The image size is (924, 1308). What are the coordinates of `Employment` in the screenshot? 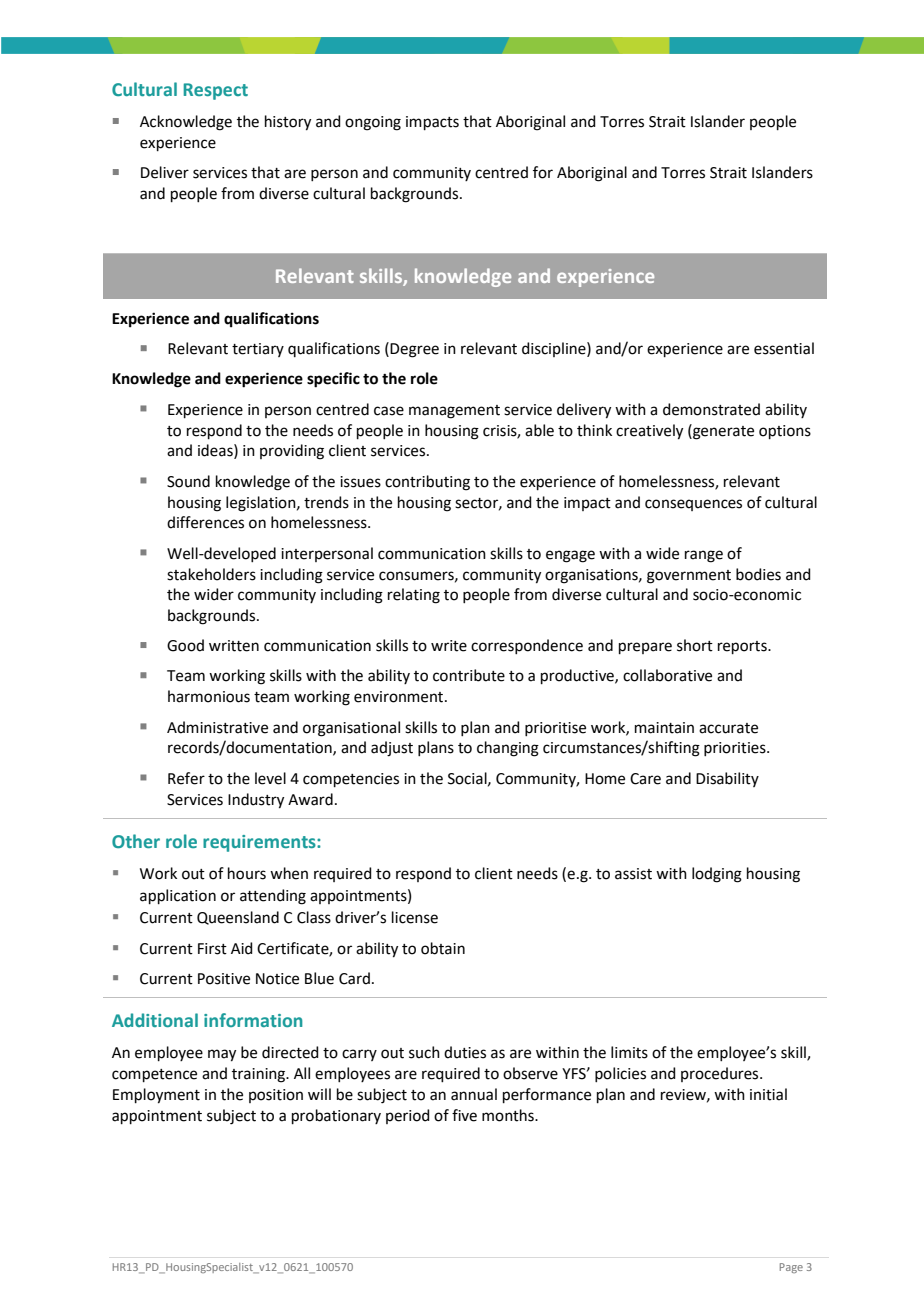 It's located at (156, 1096).
